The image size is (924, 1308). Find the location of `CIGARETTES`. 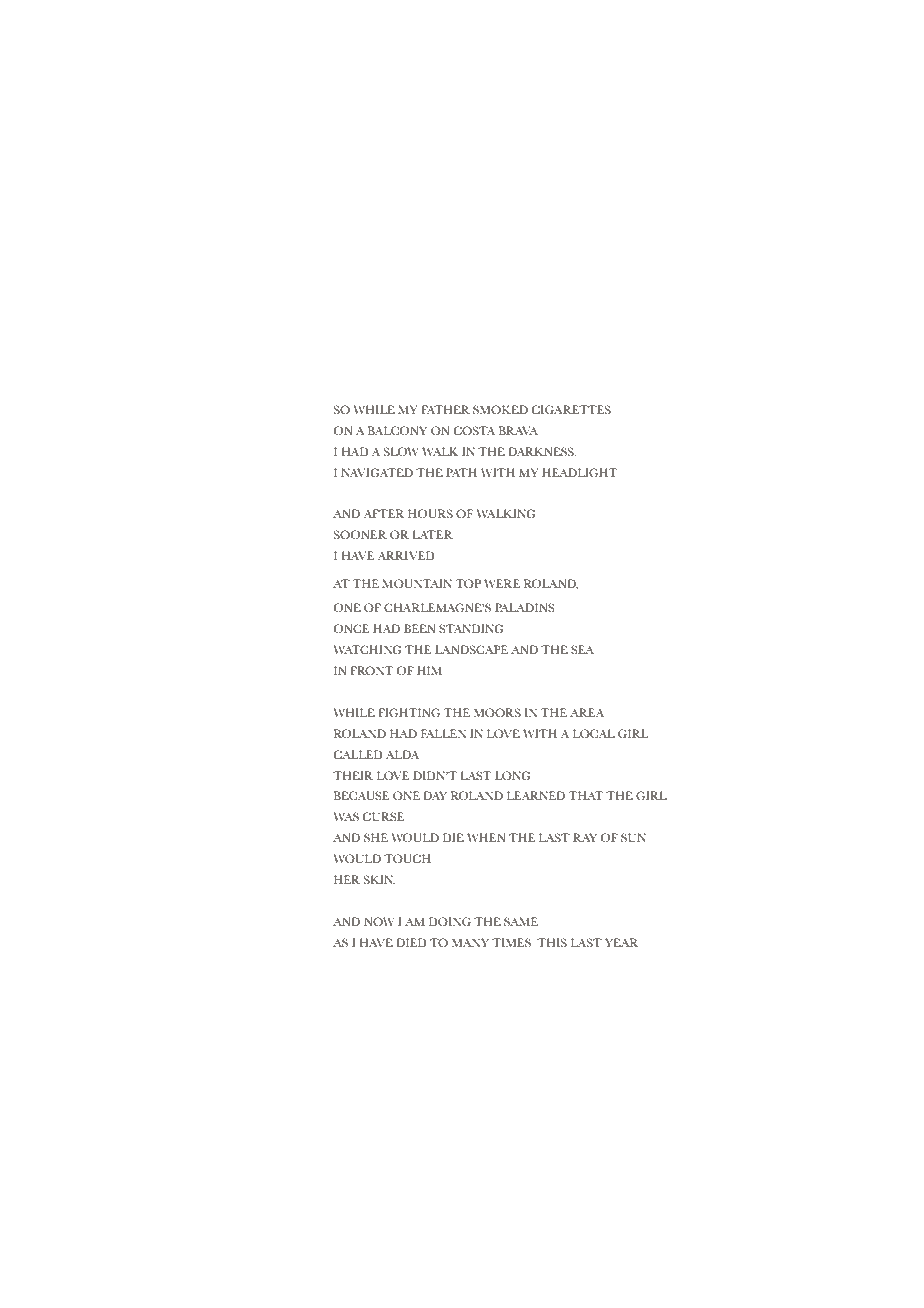

CIGARETTES is located at coordinates (571, 409).
